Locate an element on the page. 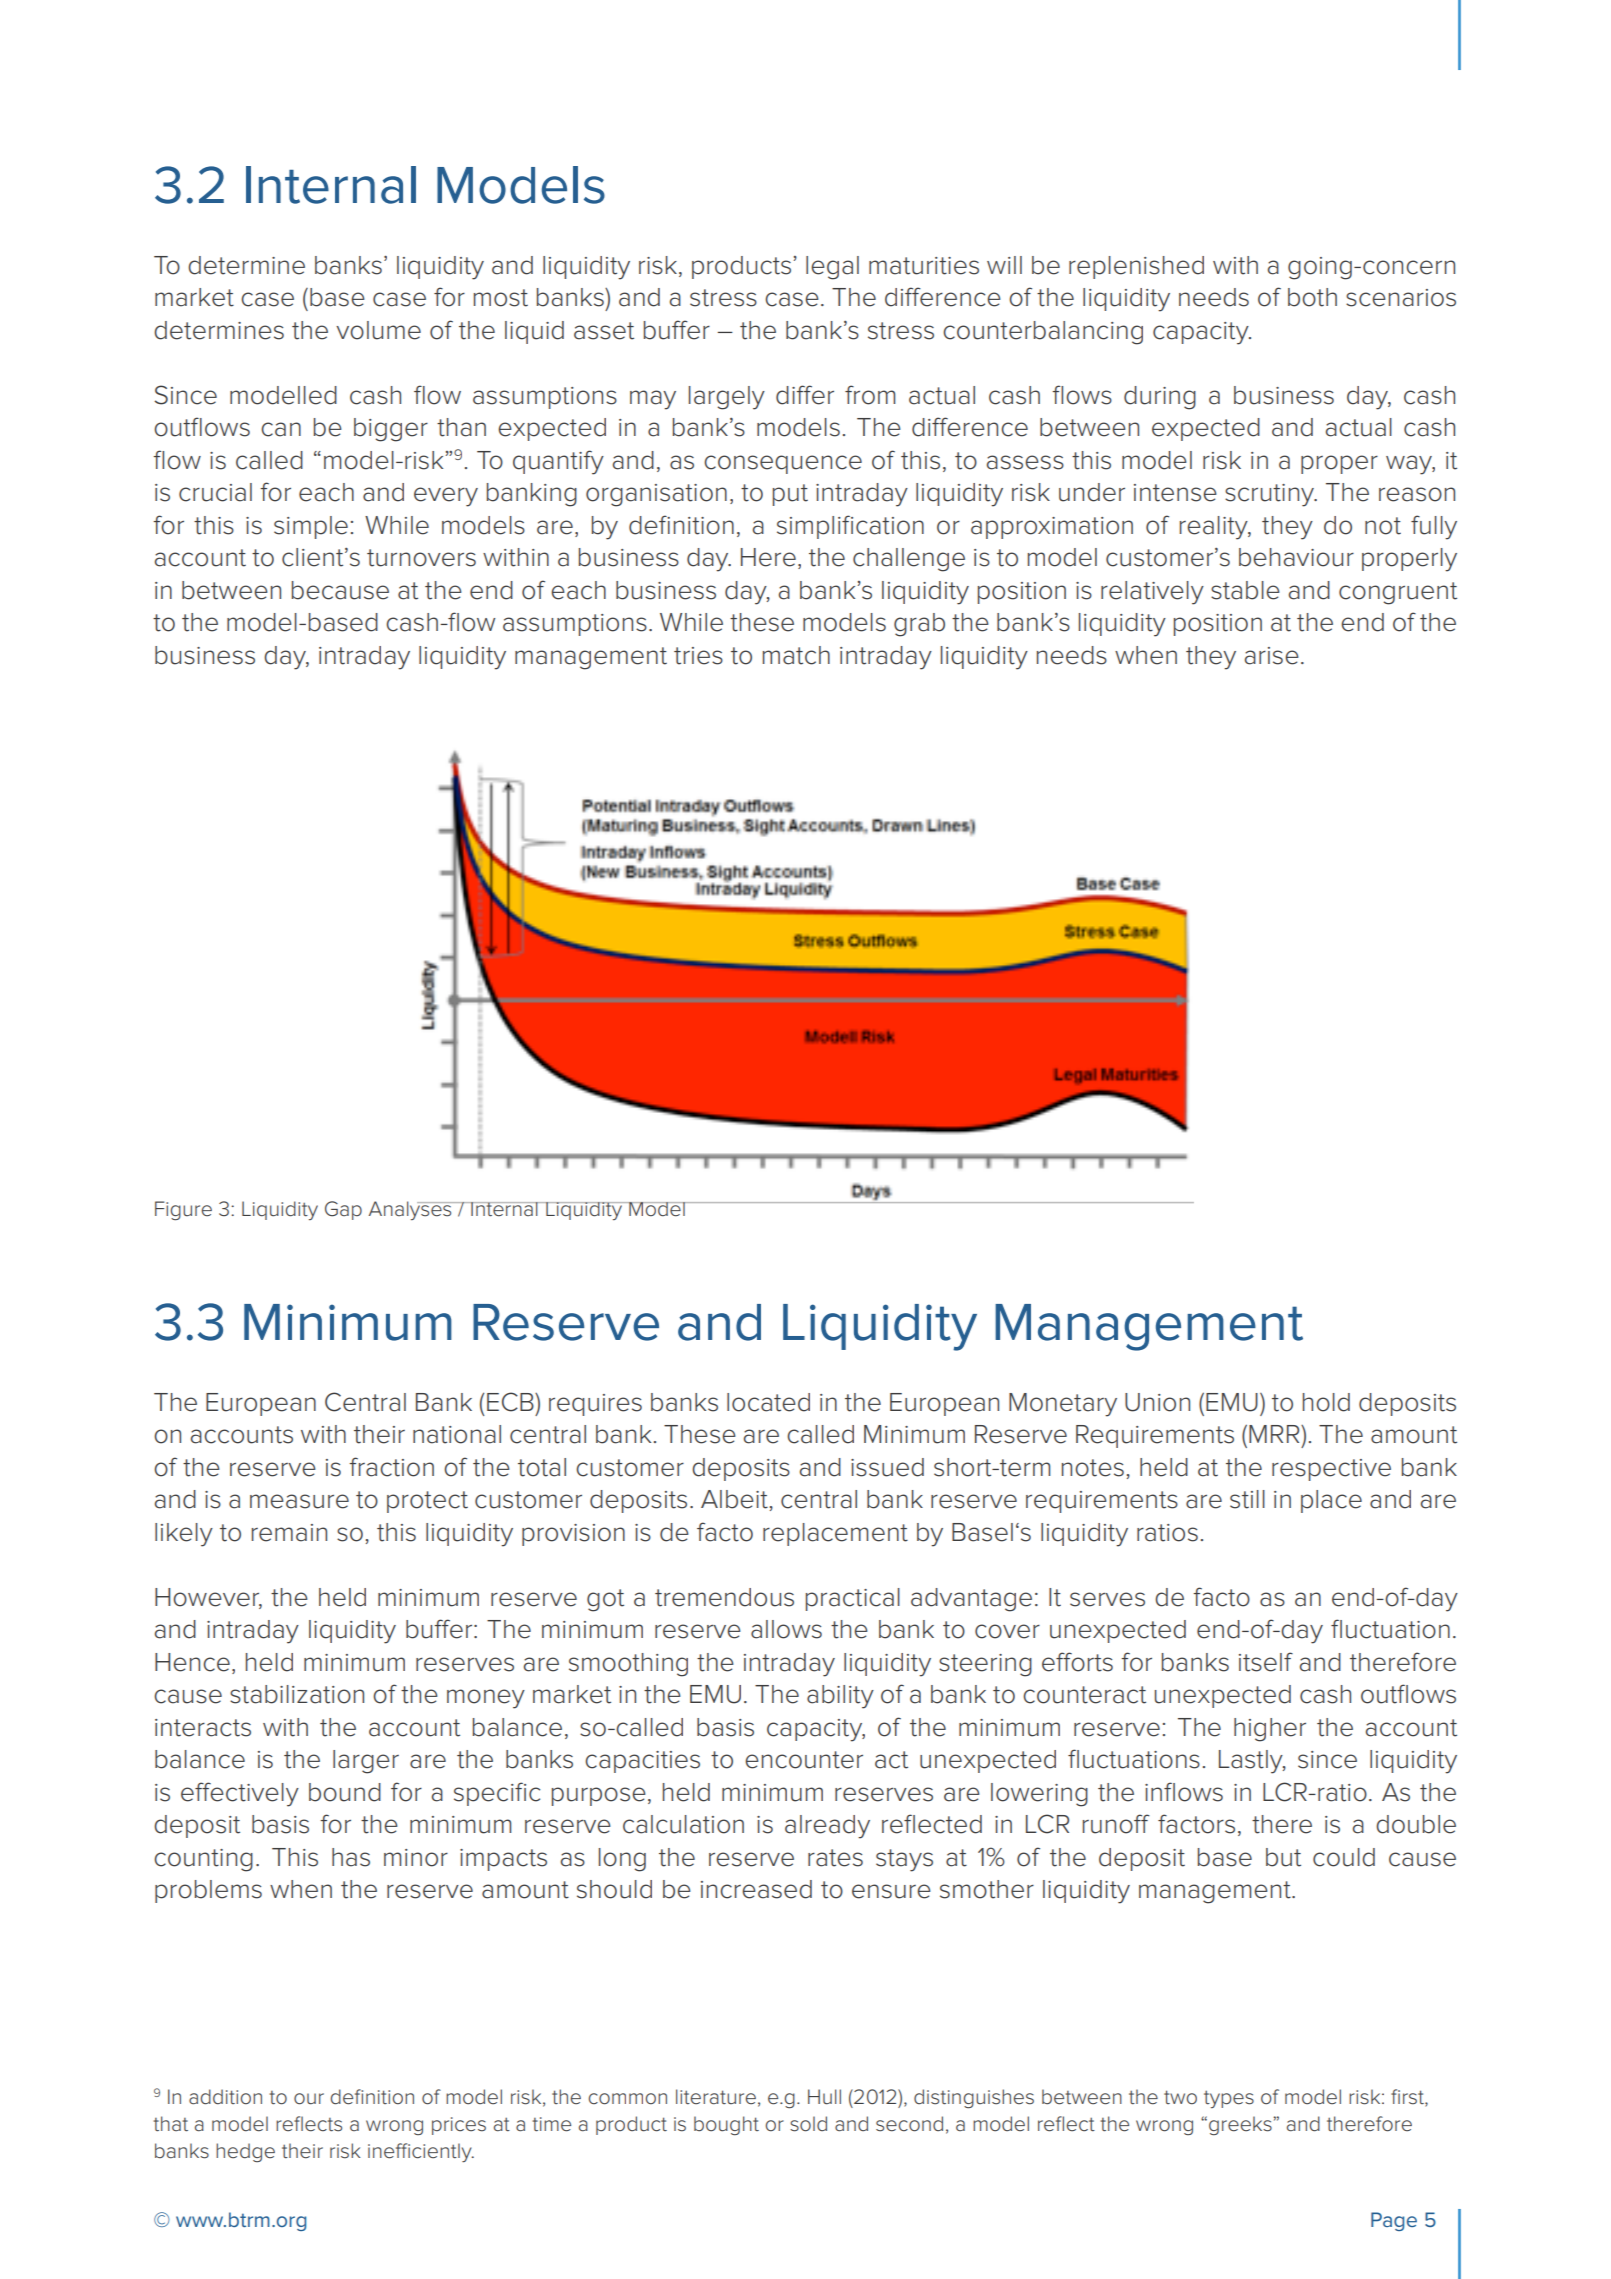  practical is located at coordinates (853, 1599).
